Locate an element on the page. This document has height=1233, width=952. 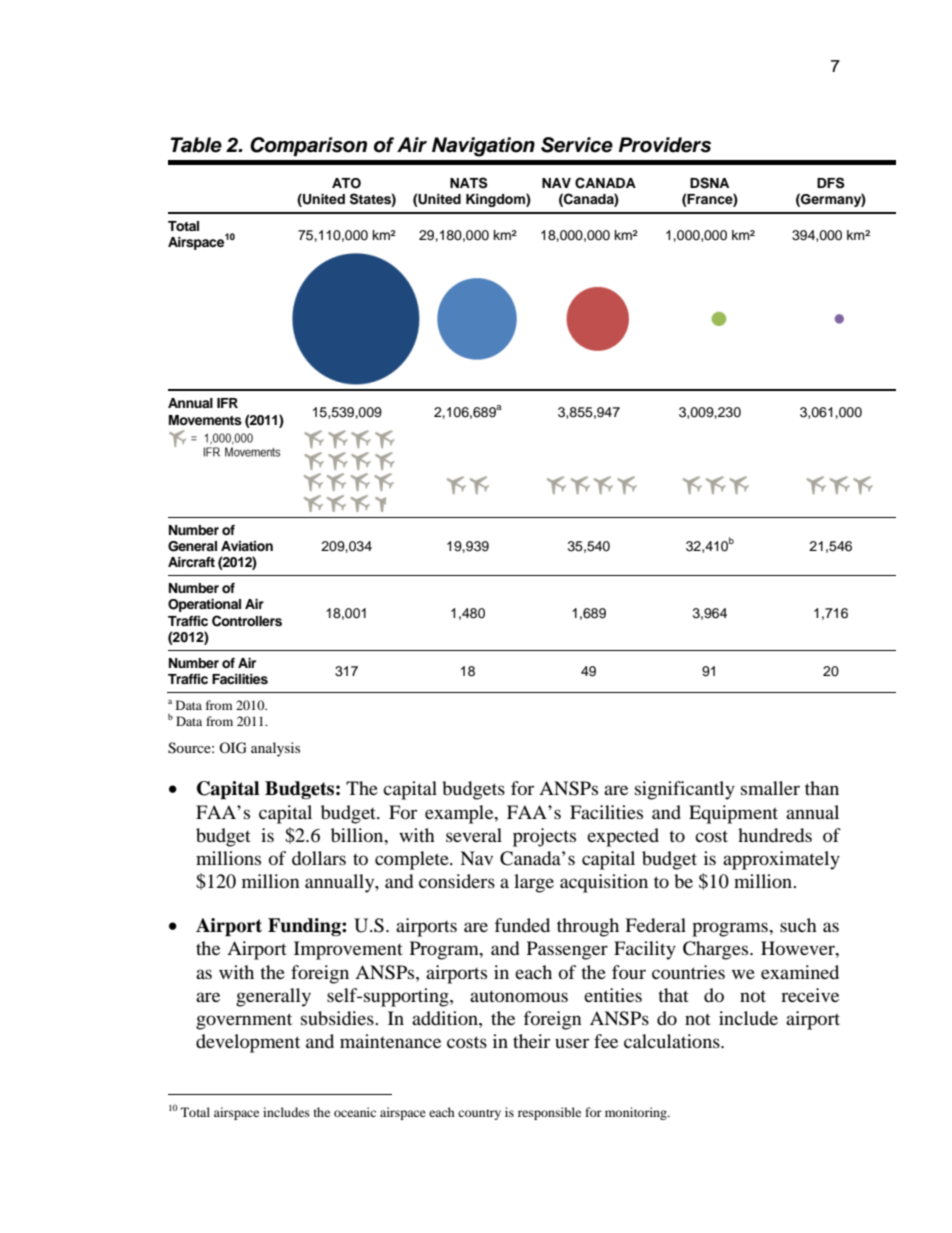
example is located at coordinates (460, 814).
